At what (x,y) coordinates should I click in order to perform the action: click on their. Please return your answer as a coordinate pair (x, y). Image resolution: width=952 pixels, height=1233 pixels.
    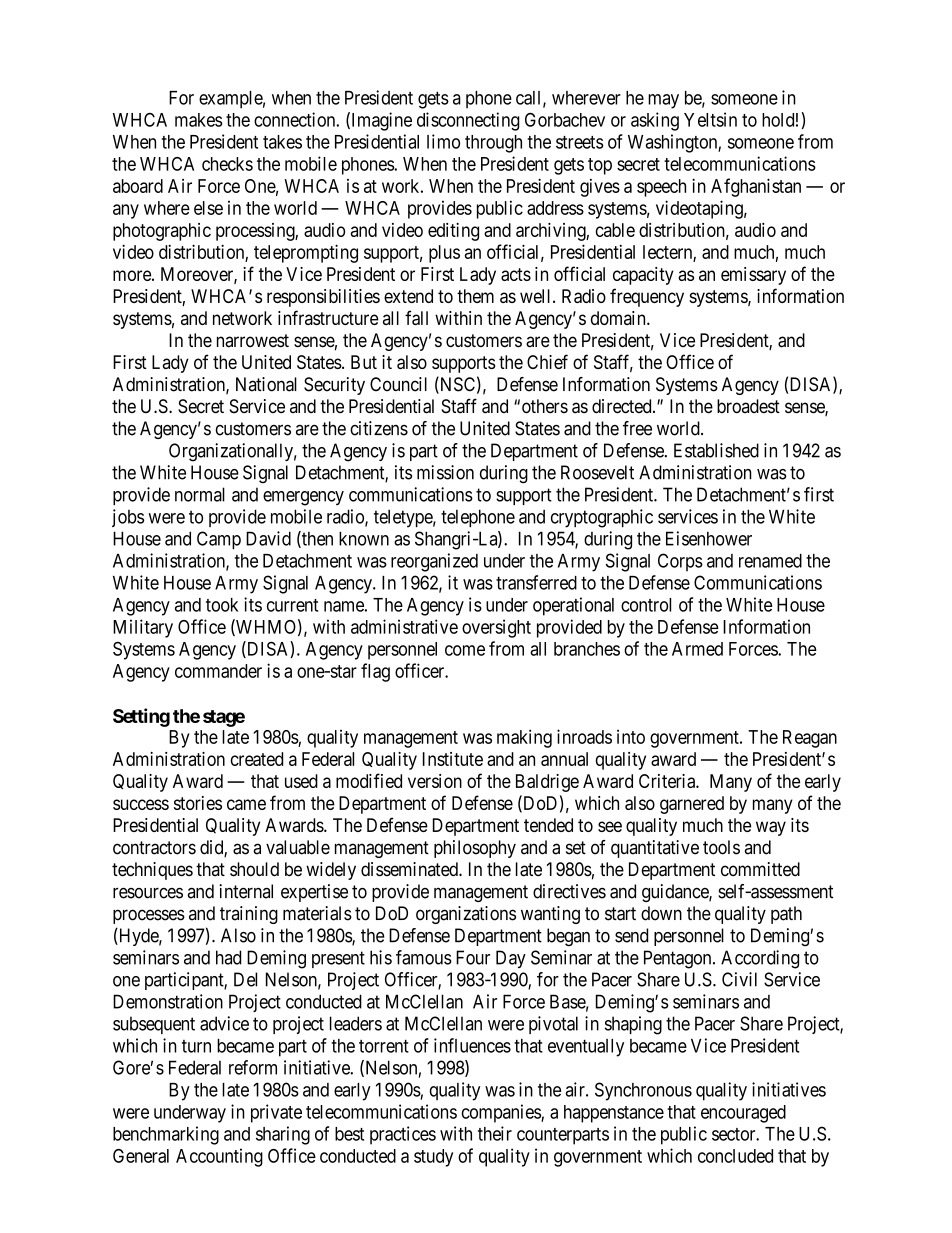
    Looking at the image, I should click on (495, 1133).
